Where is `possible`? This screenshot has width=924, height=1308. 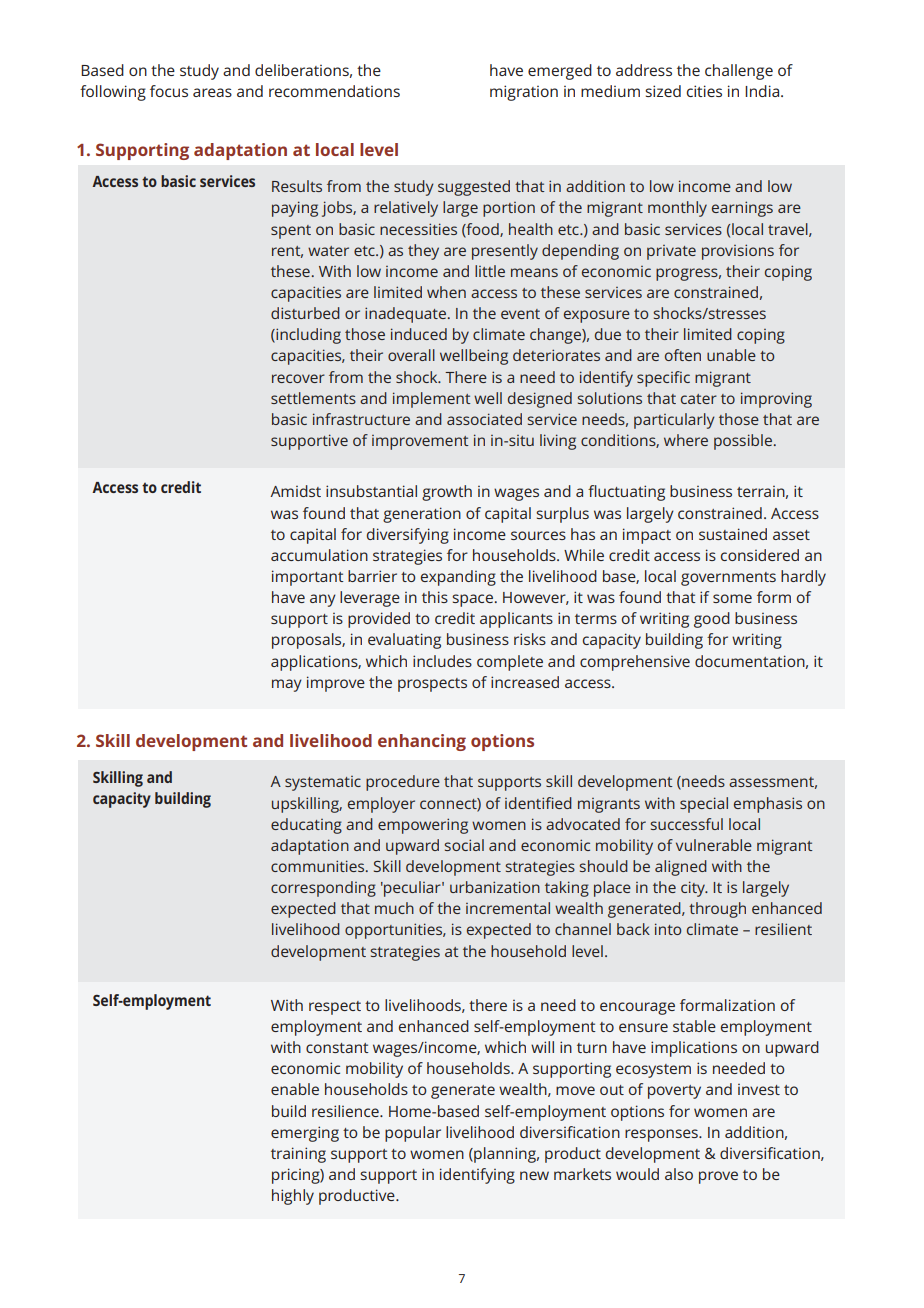
possible is located at coordinates (743, 442).
